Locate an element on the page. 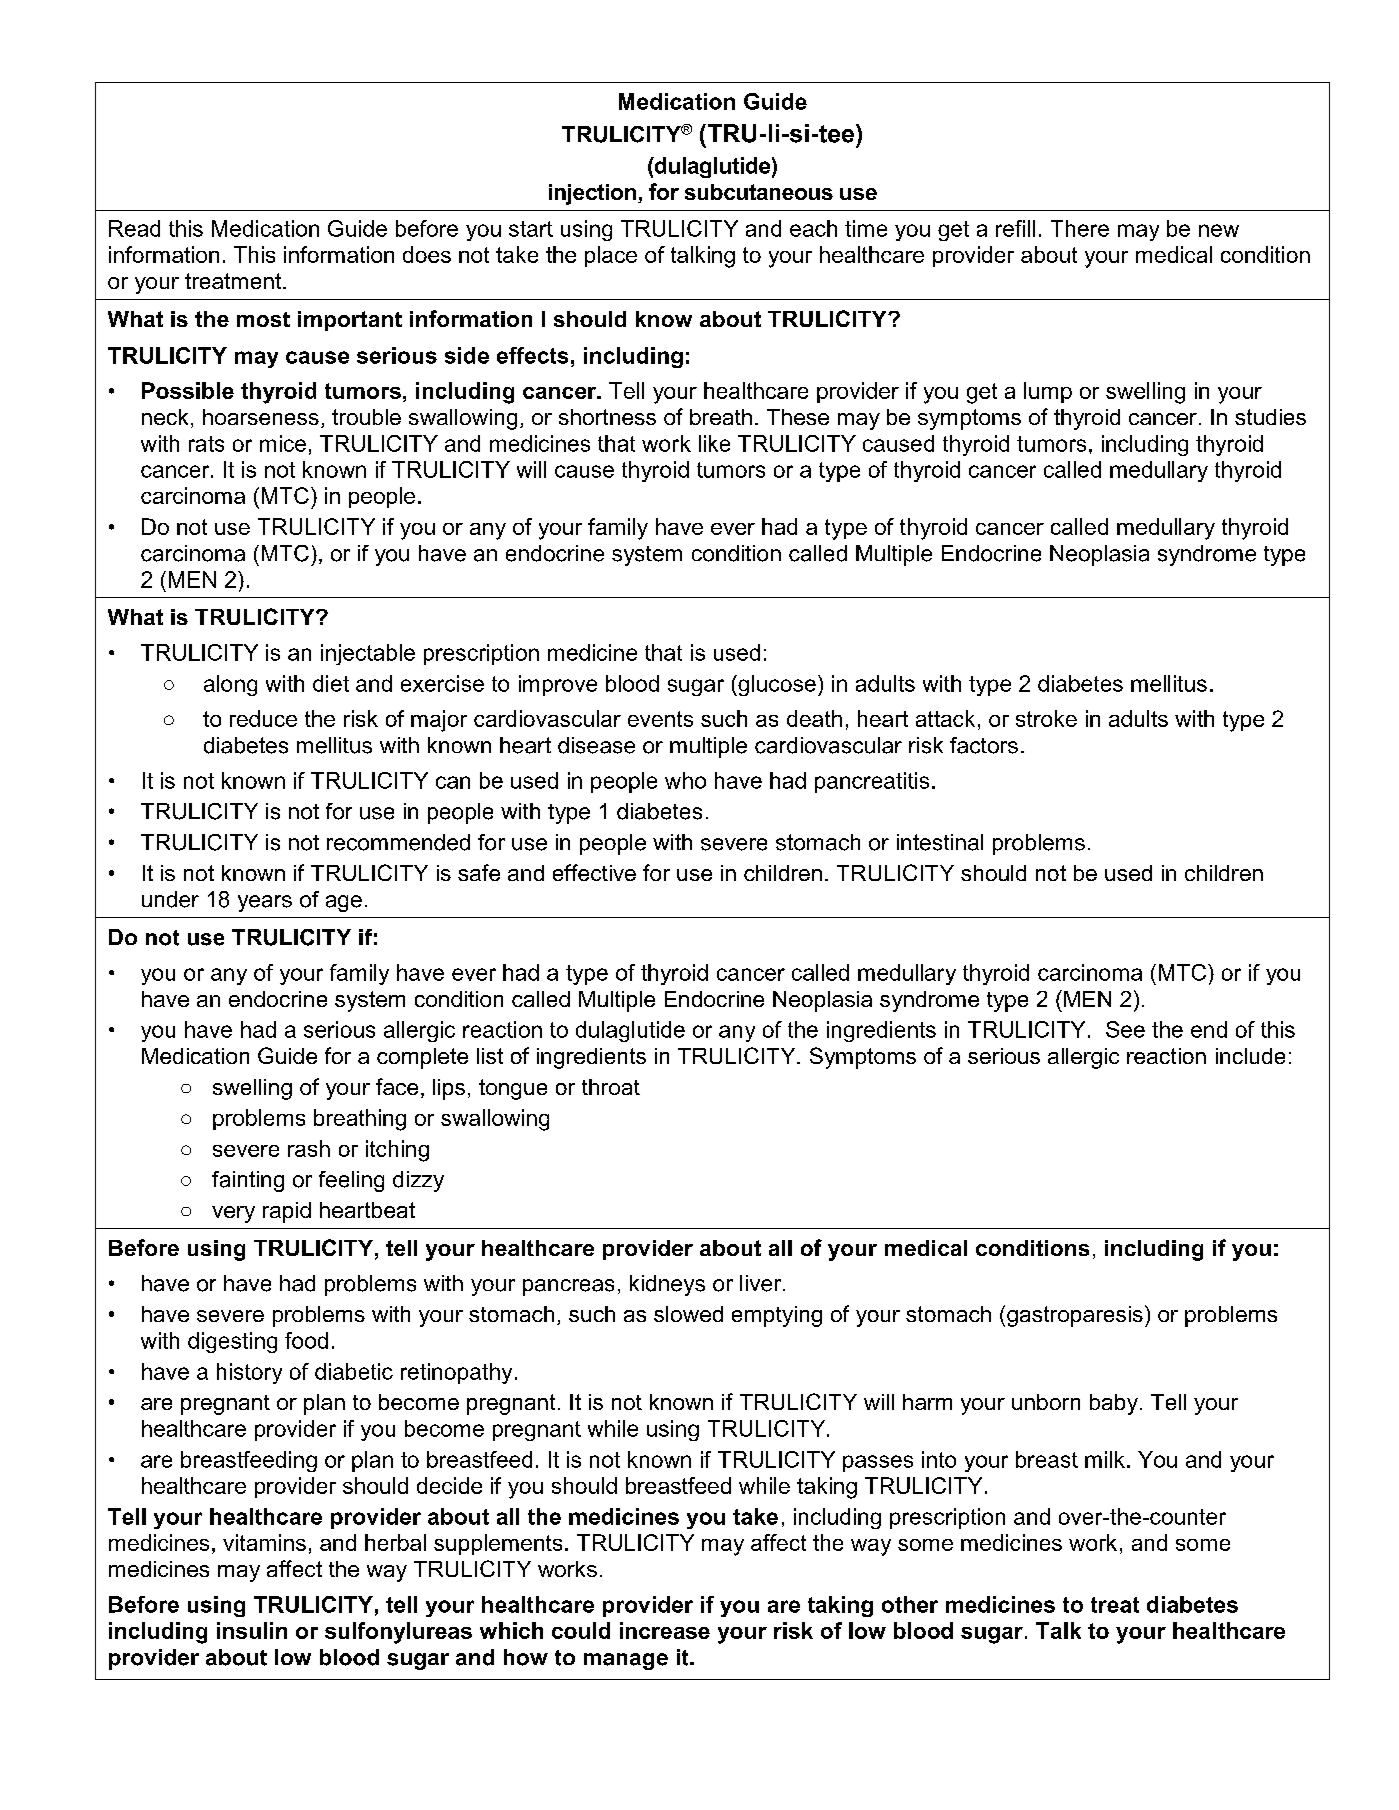 The height and width of the image is (1810, 1399). other is located at coordinates (910, 1604).
